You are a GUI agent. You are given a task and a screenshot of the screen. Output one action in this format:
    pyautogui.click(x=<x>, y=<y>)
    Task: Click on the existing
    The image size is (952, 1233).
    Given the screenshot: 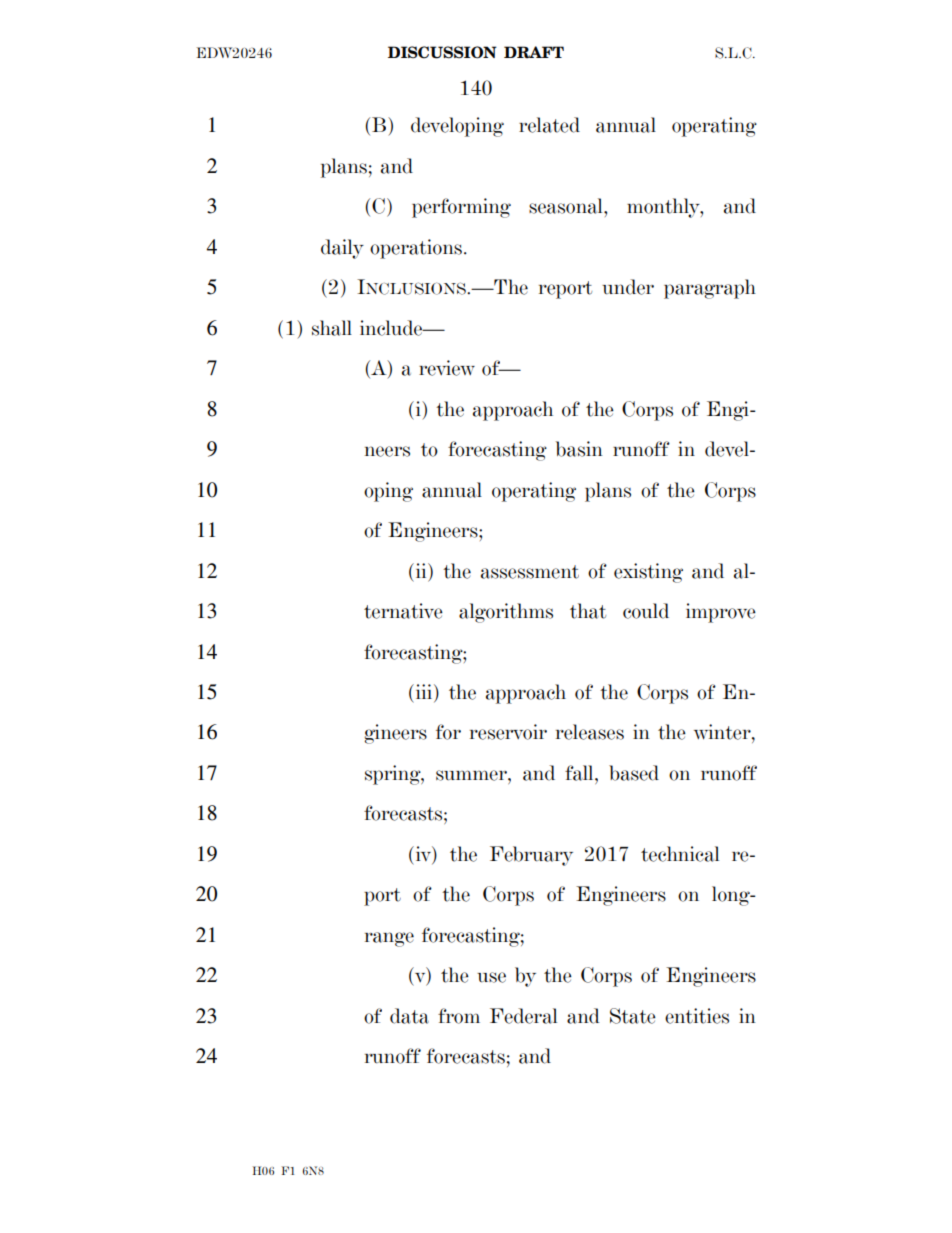 What is the action you would take?
    pyautogui.click(x=648, y=573)
